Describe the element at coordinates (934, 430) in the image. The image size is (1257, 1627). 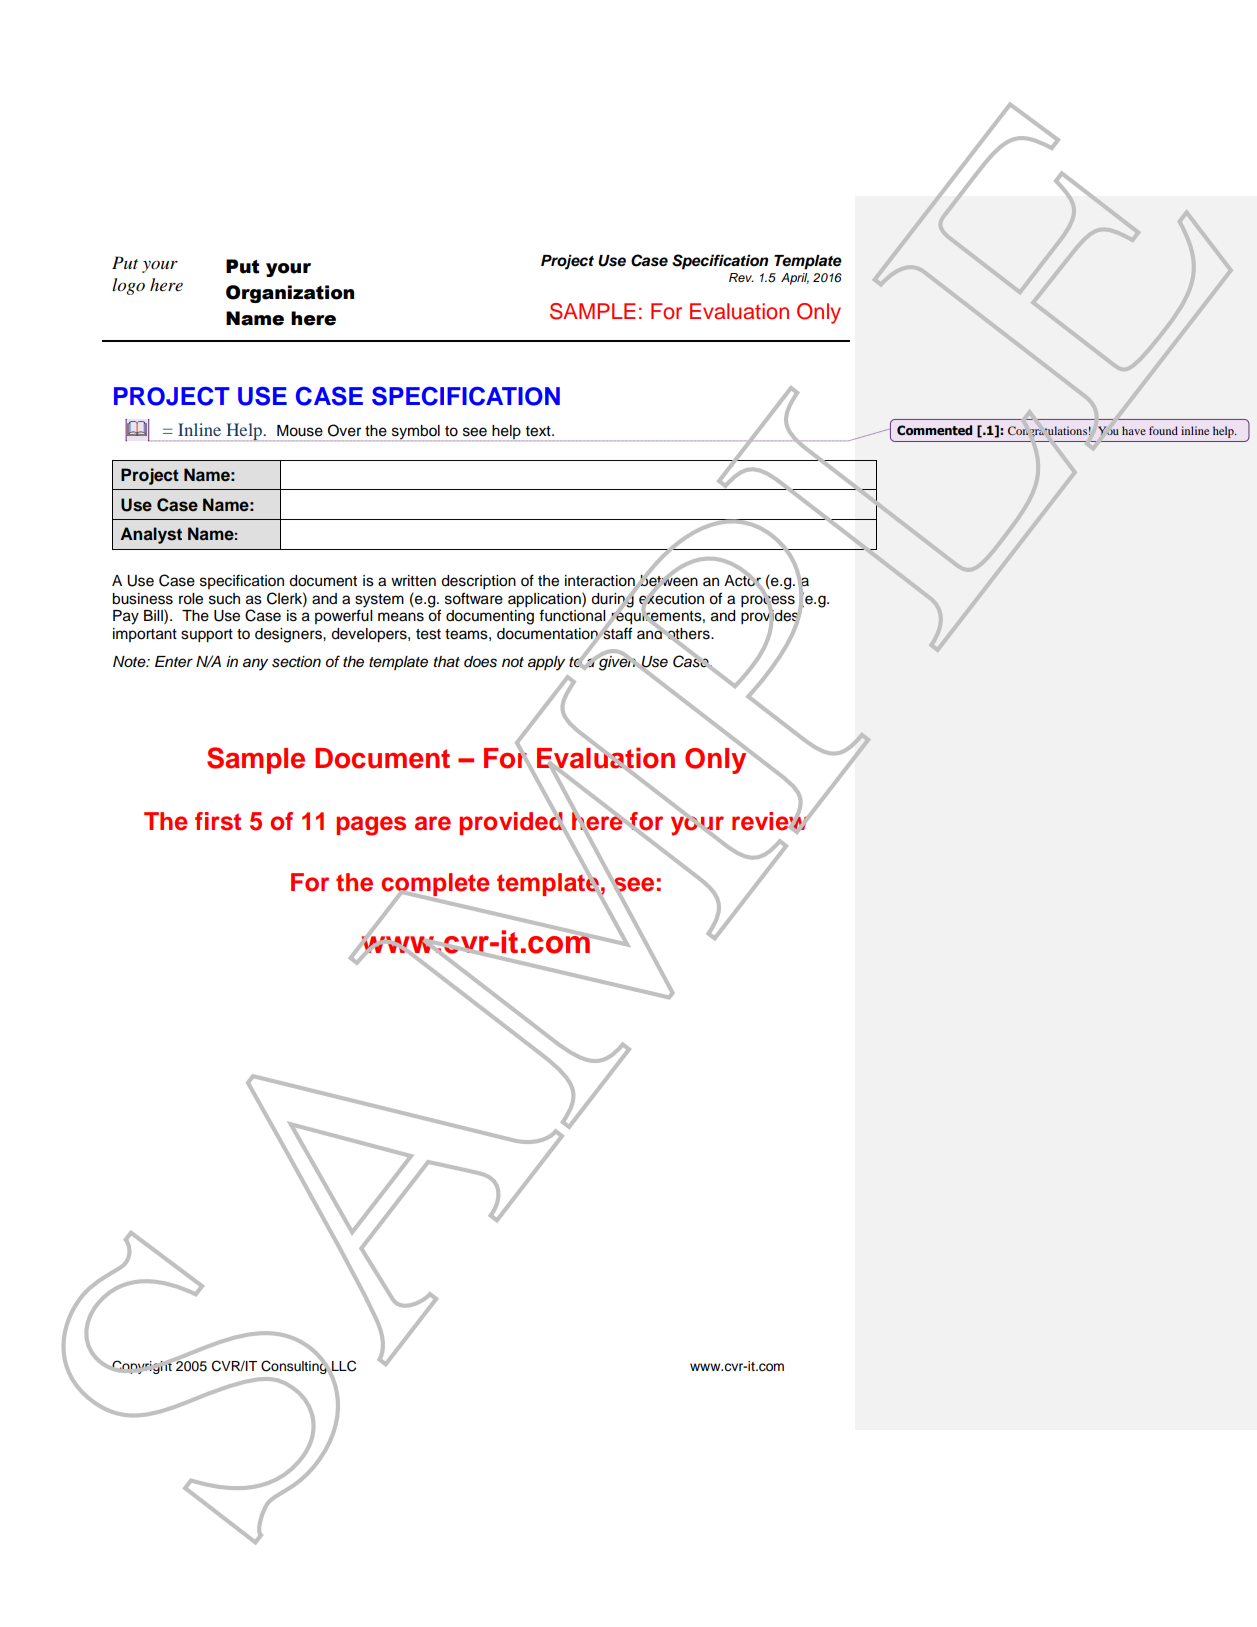
I see `Commented` at that location.
